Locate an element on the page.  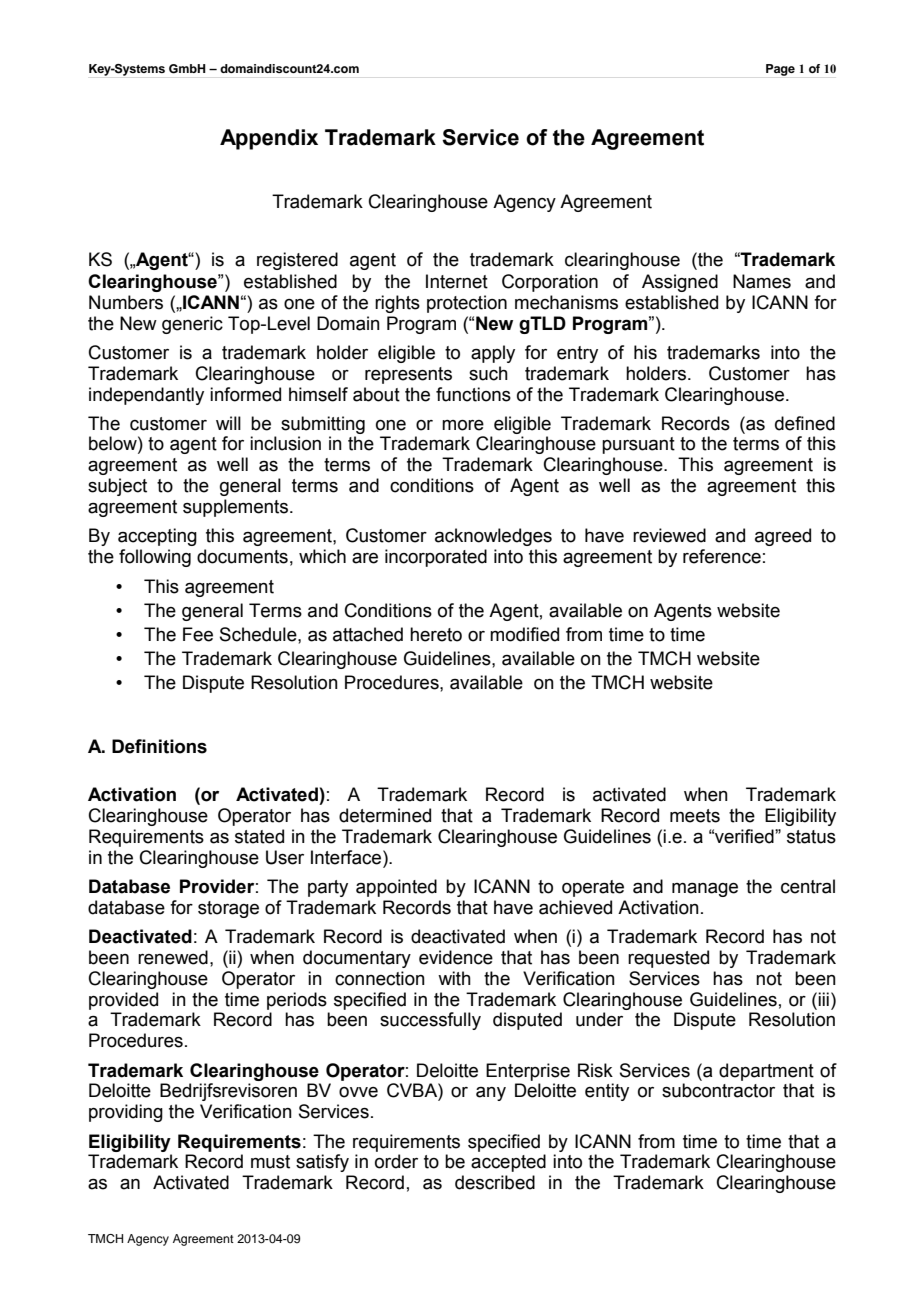
more is located at coordinates (463, 425).
